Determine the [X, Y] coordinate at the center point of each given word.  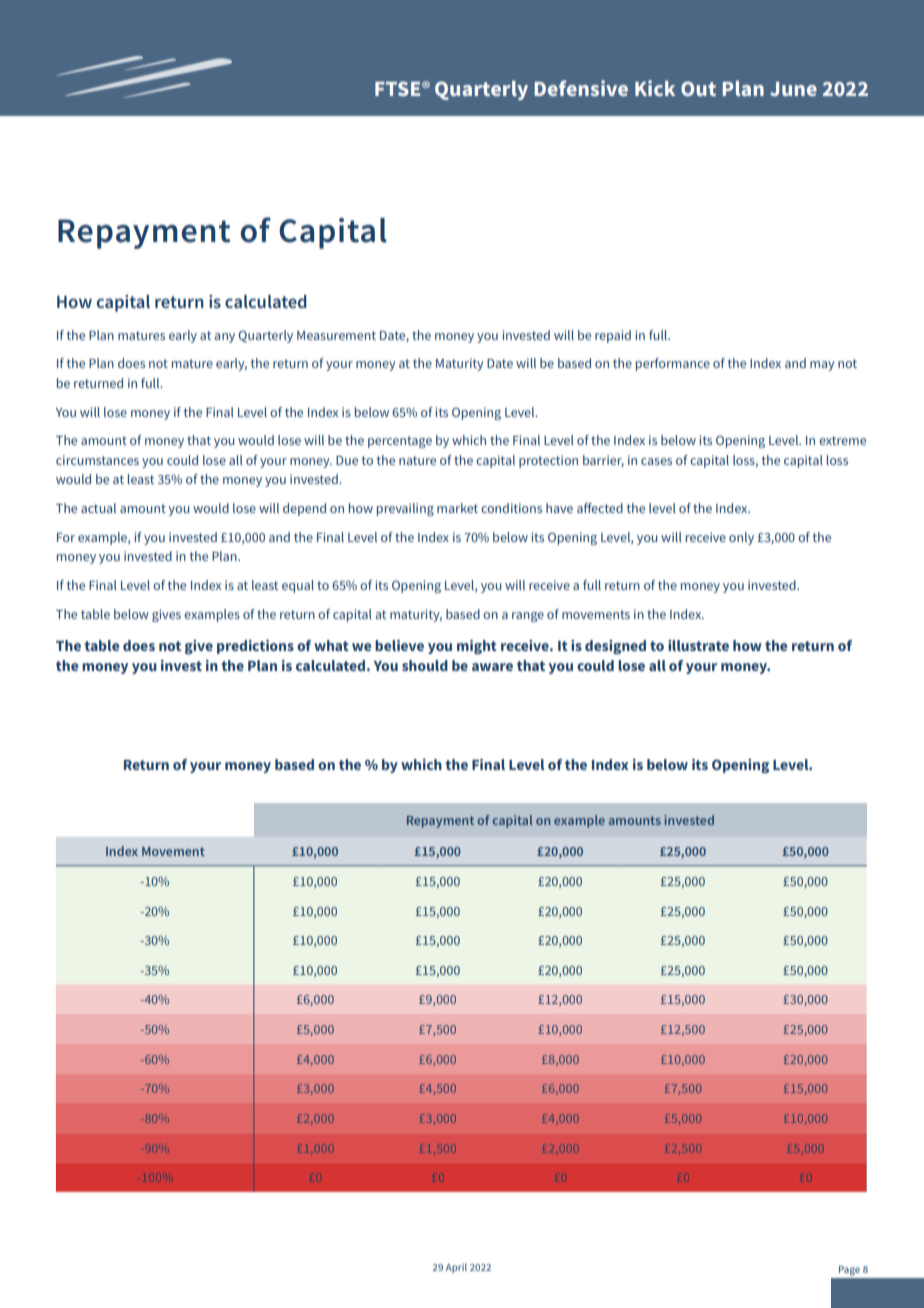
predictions [255, 647]
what [331, 645]
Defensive [581, 88]
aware [492, 667]
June [793, 89]
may [822, 366]
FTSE [399, 88]
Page [849, 1271]
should [425, 665]
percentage [400, 442]
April [456, 1268]
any [224, 338]
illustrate [698, 645]
